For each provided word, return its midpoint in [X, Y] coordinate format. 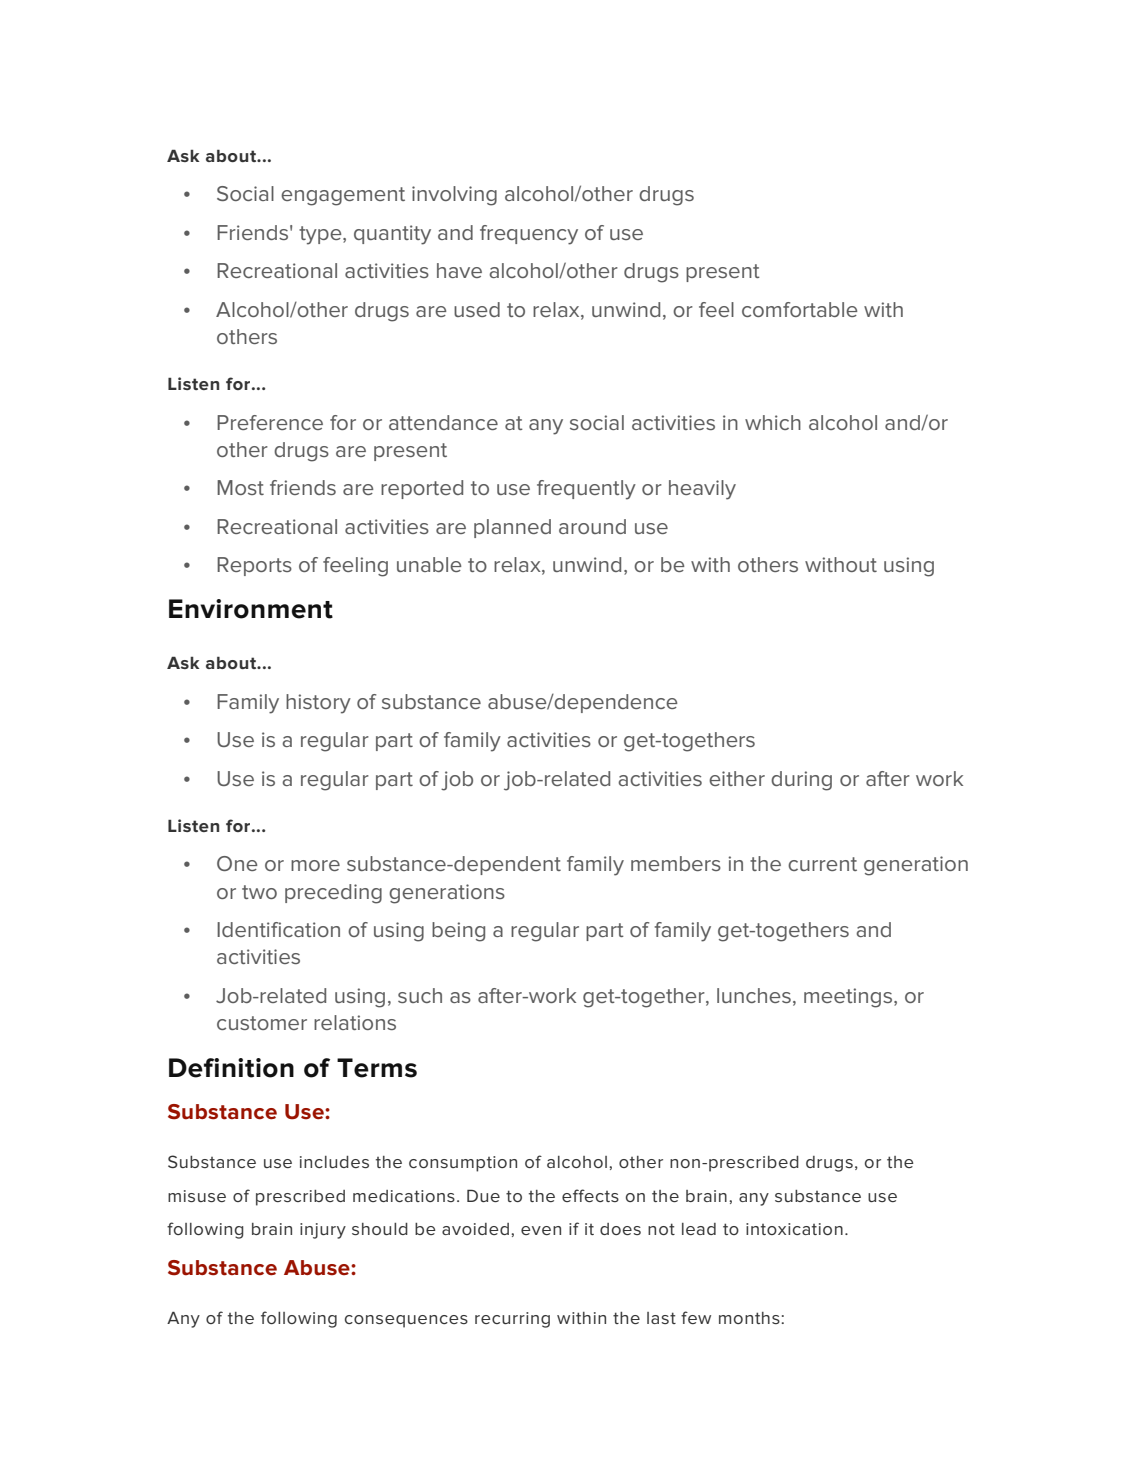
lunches [754, 995]
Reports [254, 566]
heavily [702, 490]
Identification [278, 929]
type [321, 235]
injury [323, 1231]
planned [512, 528]
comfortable [799, 309]
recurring [512, 1320]
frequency [529, 235]
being [458, 932]
